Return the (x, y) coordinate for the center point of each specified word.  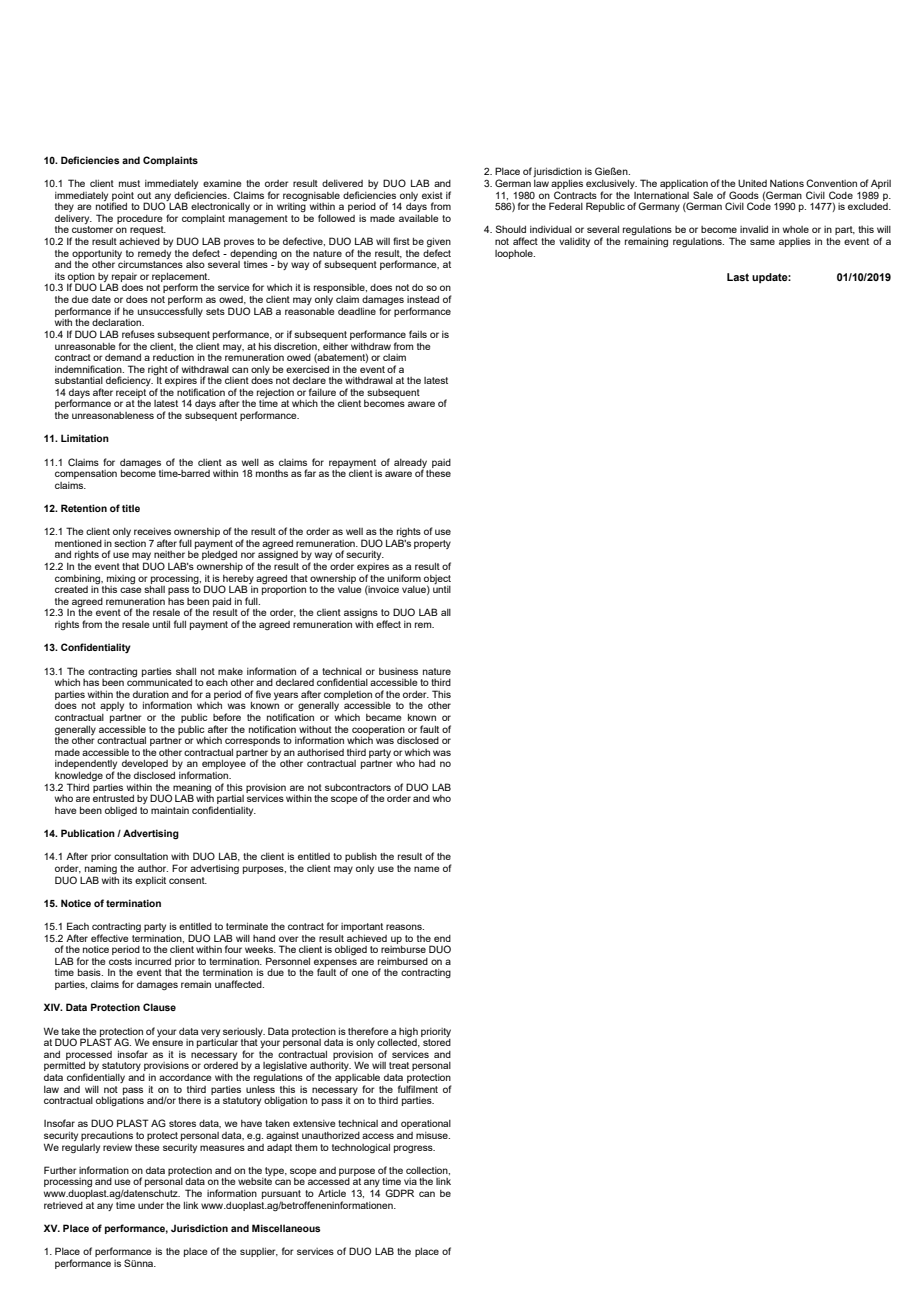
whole (796, 229)
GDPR (399, 1193)
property (432, 544)
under (151, 1205)
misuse (433, 1135)
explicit (150, 881)
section (130, 543)
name (427, 869)
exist (432, 195)
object (437, 580)
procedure (140, 219)
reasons (405, 927)
